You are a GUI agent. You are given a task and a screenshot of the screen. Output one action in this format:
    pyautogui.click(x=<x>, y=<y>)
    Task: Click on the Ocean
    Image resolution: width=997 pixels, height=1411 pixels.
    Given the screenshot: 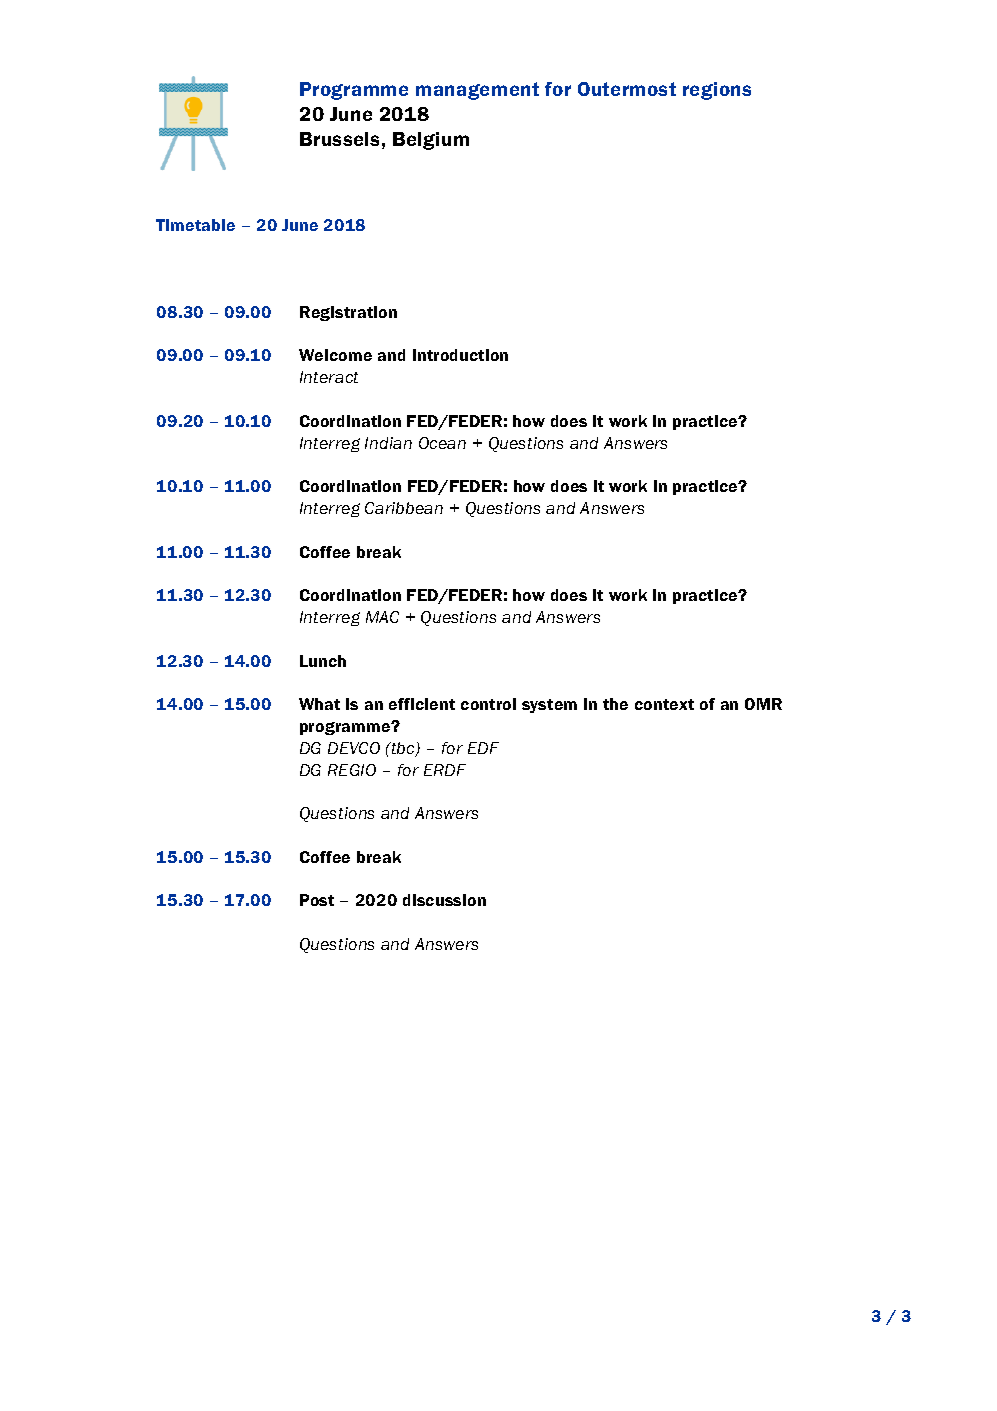 What is the action you would take?
    pyautogui.click(x=442, y=443)
